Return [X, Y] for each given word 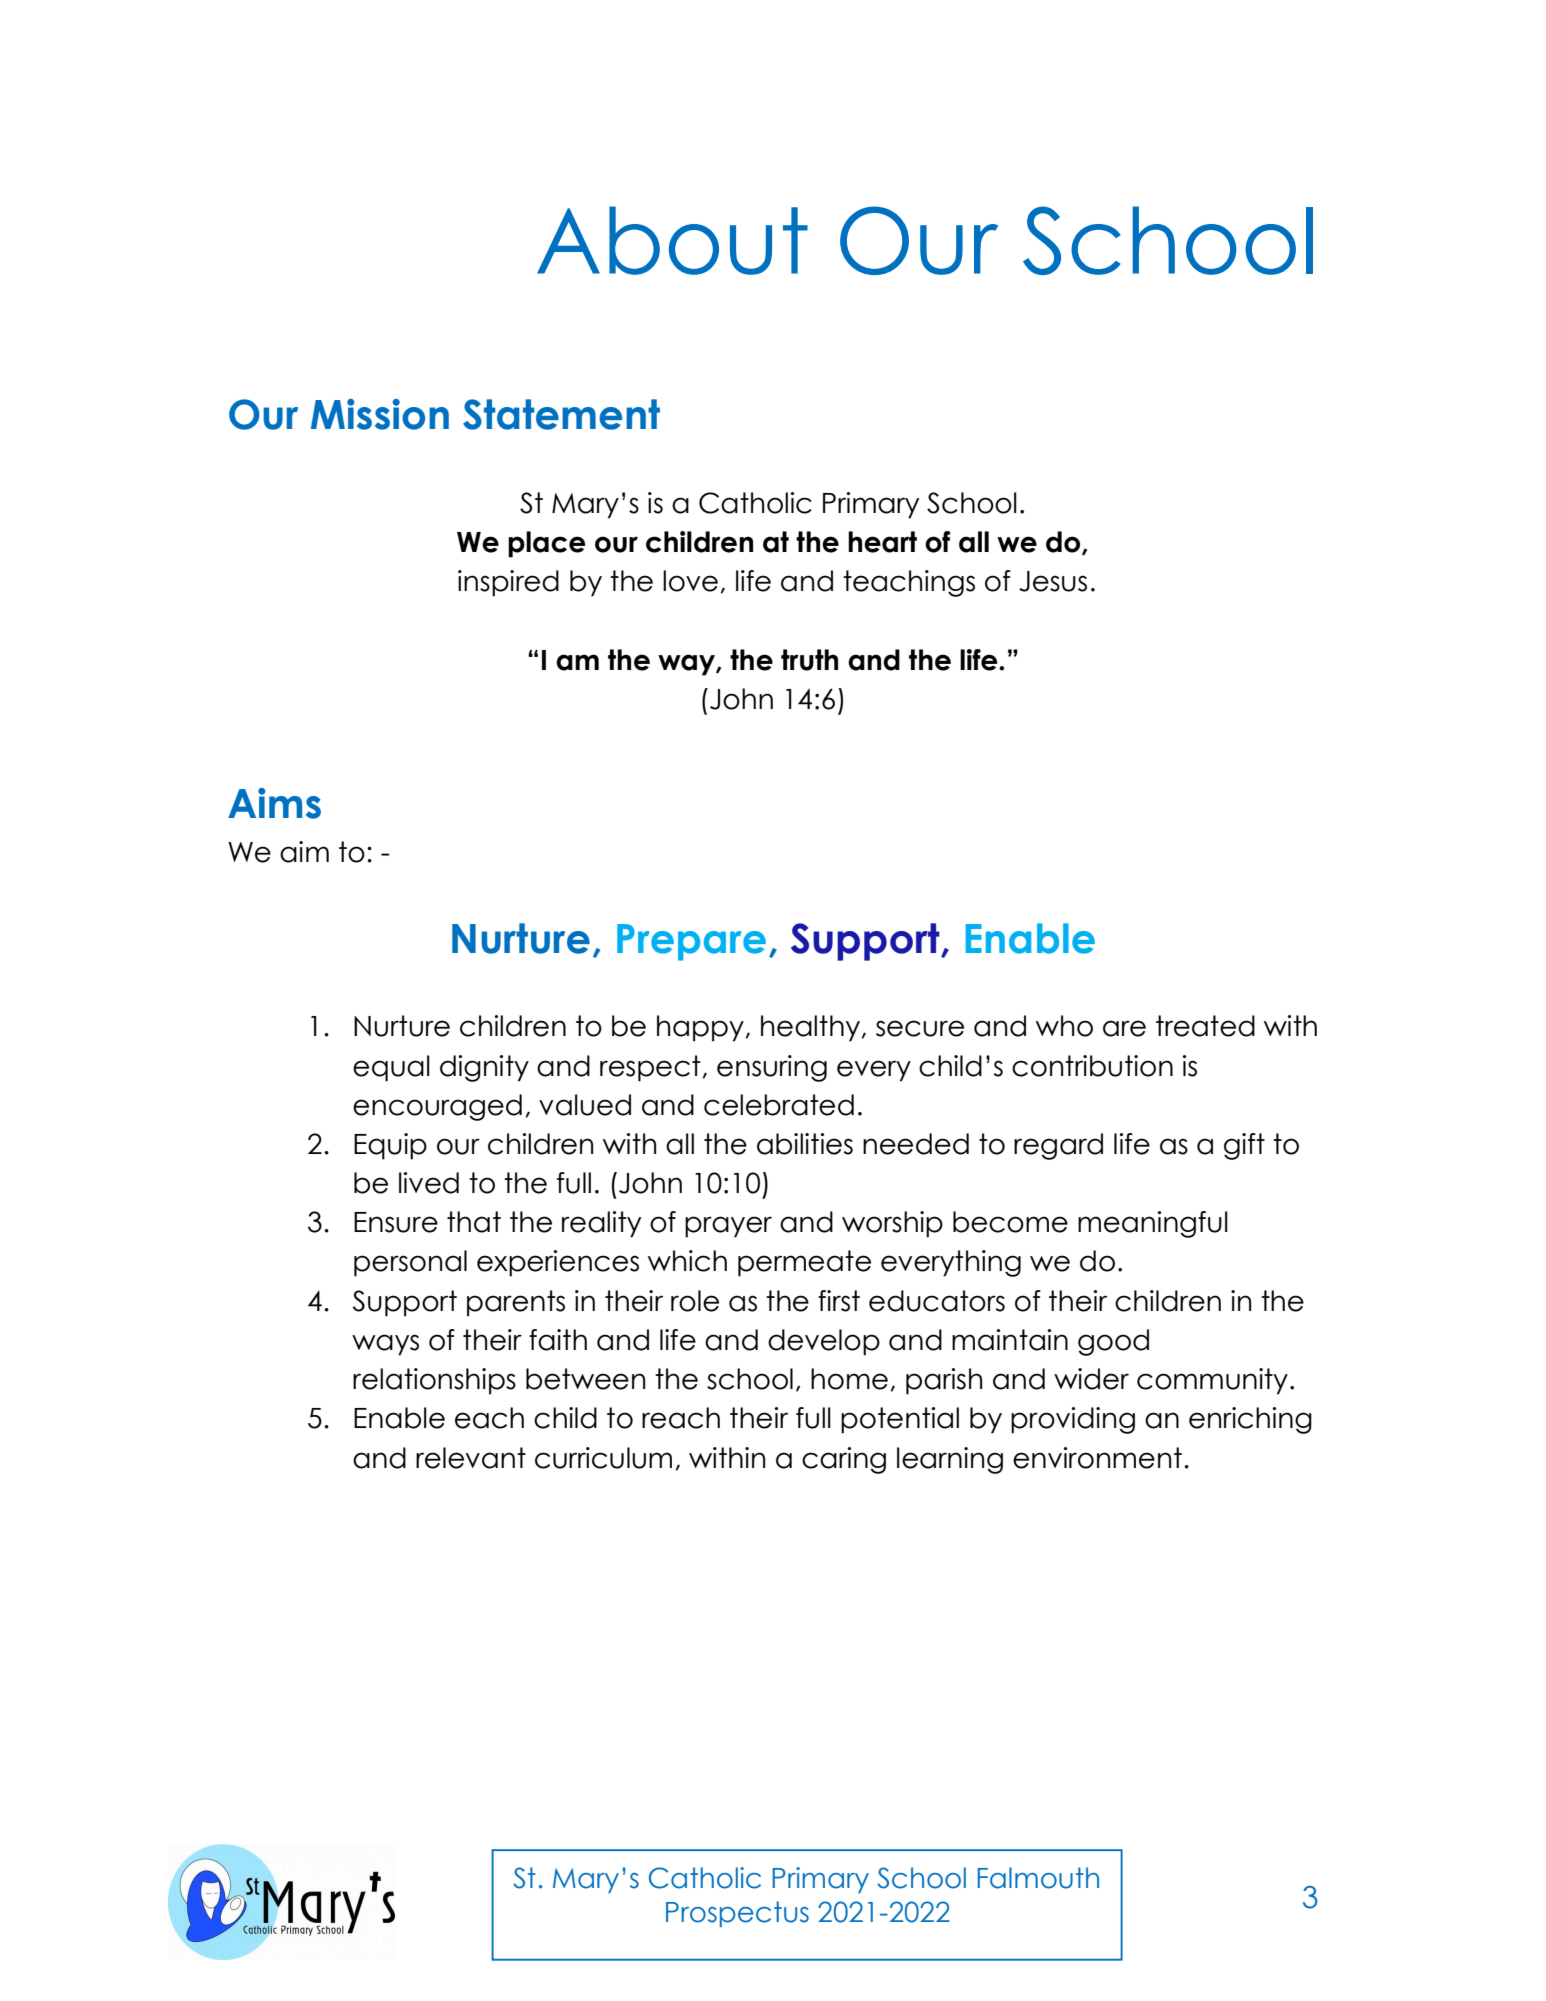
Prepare [691, 942]
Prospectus [737, 1914]
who [1064, 1026]
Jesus [1053, 581]
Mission [380, 414]
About [672, 240]
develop [824, 1342]
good [1113, 1342]
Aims [274, 803]
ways [385, 1345]
